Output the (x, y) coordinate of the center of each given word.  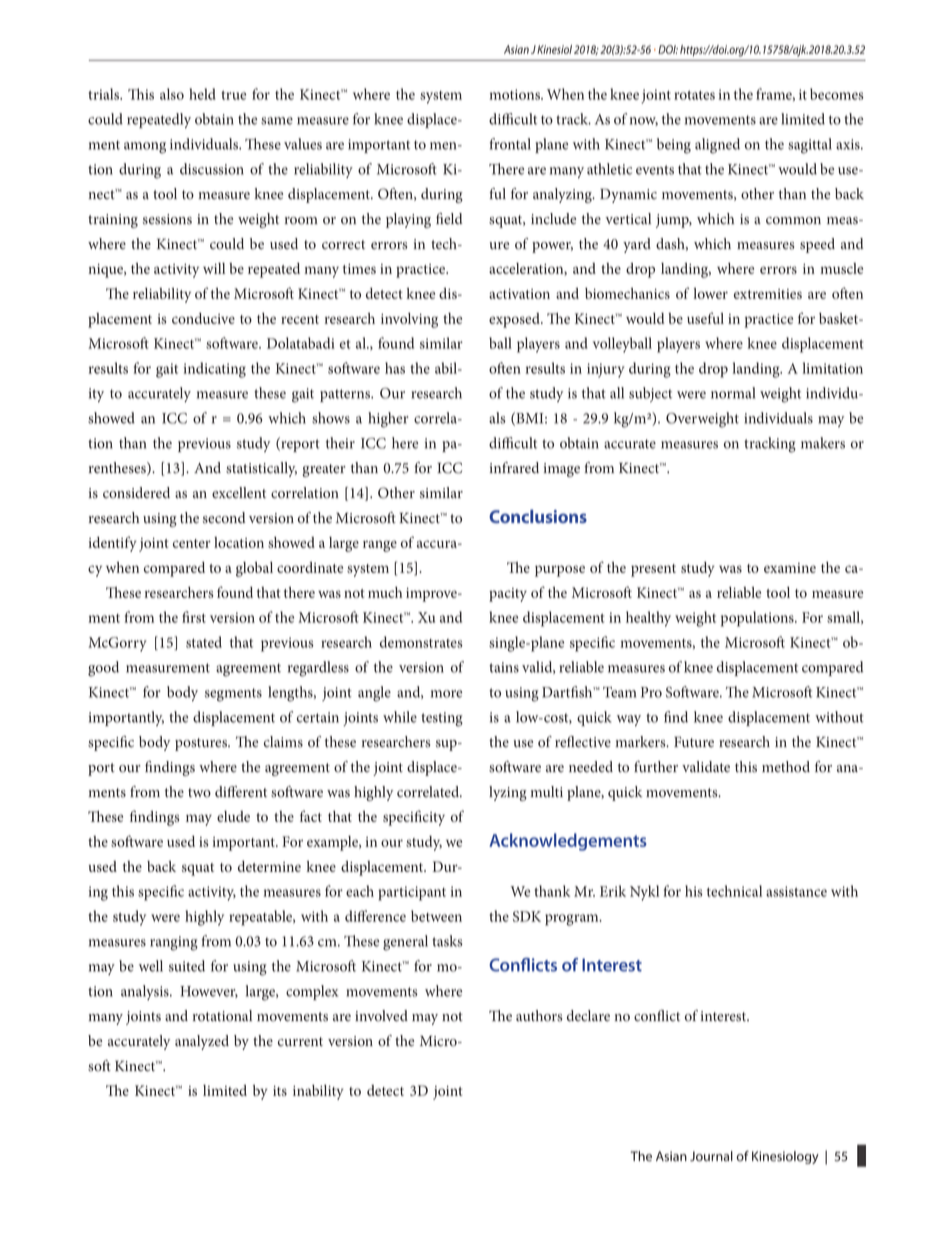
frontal (510, 144)
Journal (711, 1156)
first (194, 617)
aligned (717, 146)
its (280, 1091)
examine (790, 568)
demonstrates (421, 642)
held (202, 94)
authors (539, 1016)
